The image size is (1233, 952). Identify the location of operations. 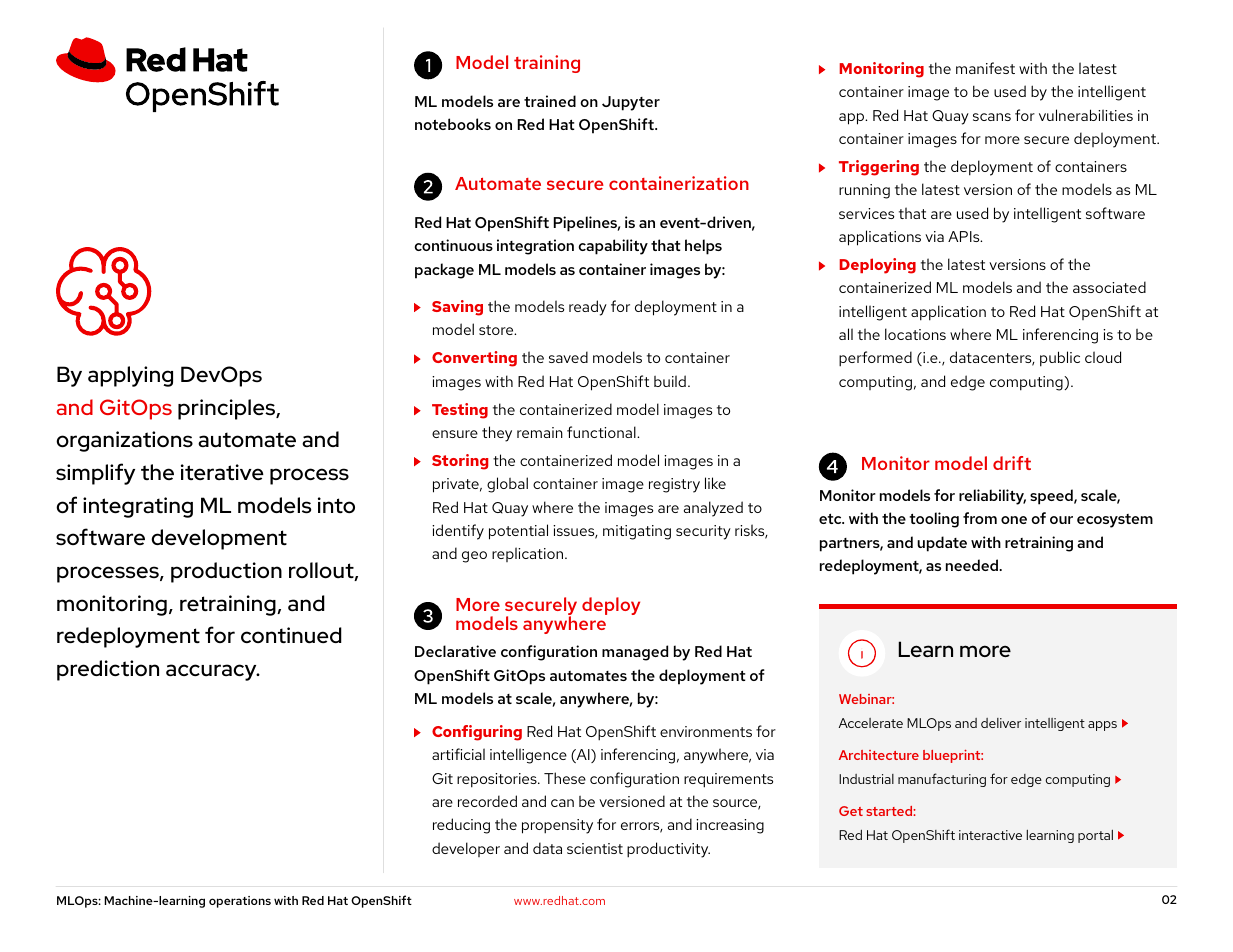
(240, 902).
